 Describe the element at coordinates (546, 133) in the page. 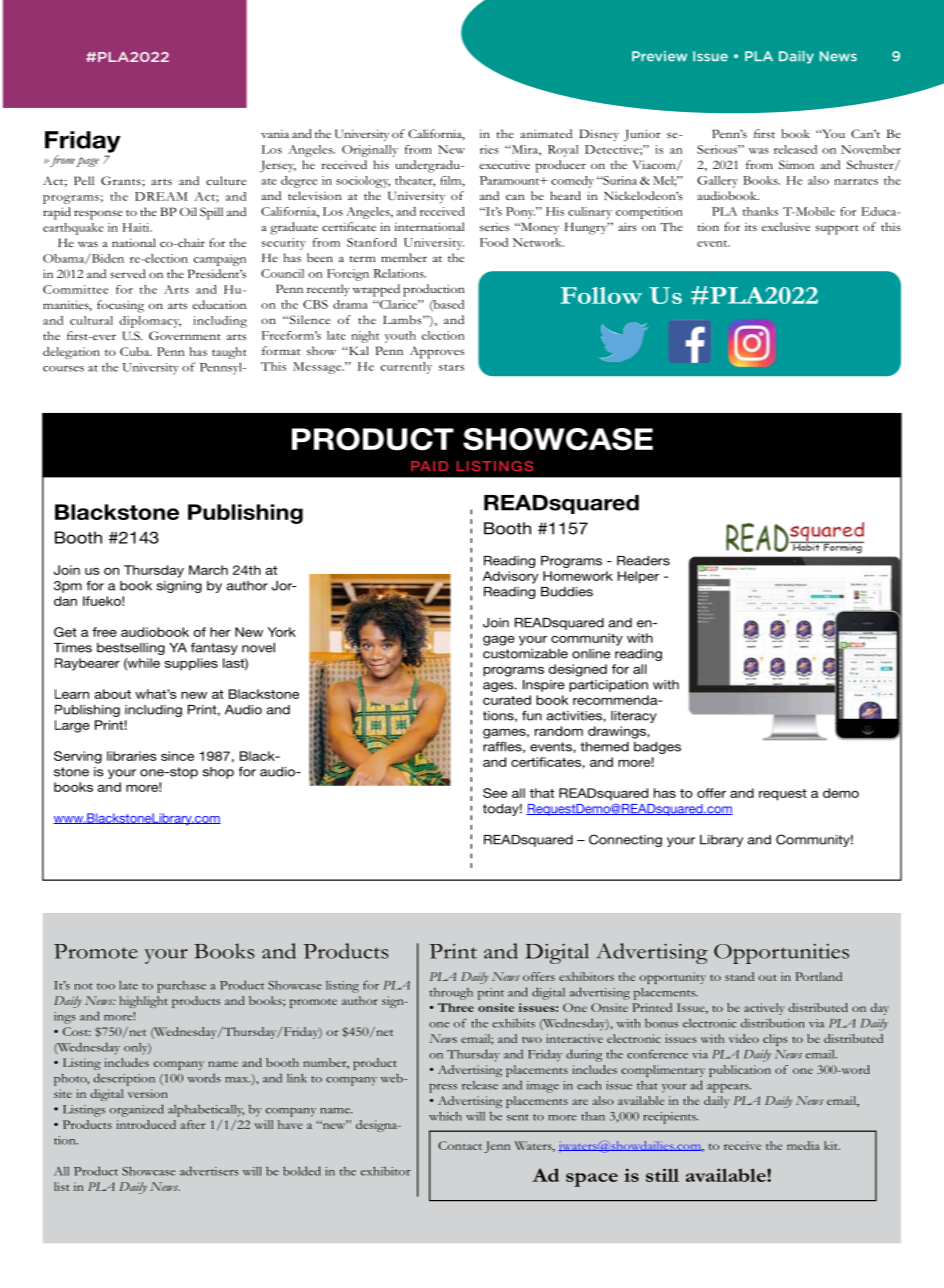

I see `animated` at that location.
